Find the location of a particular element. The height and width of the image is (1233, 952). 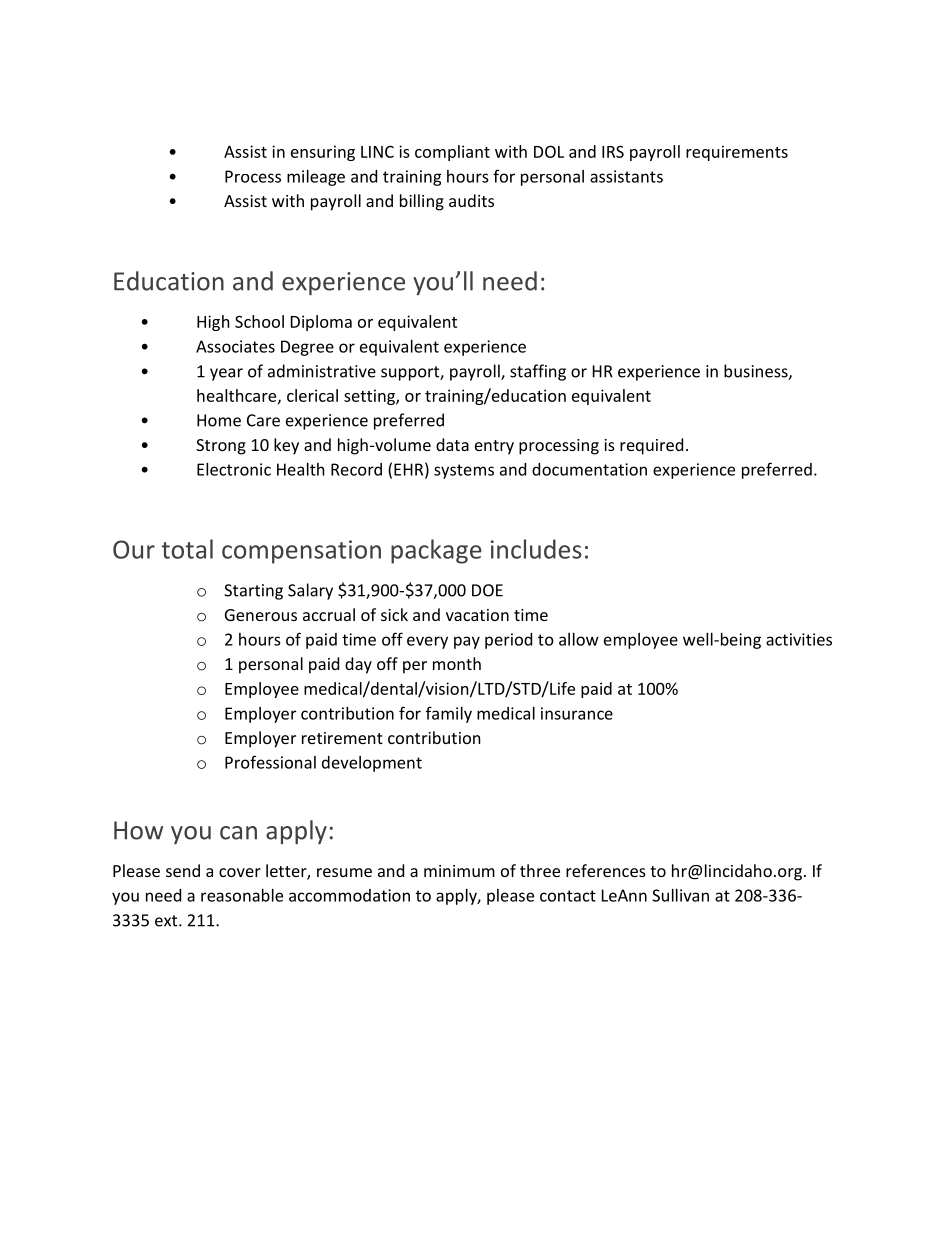

Professional is located at coordinates (270, 762).
